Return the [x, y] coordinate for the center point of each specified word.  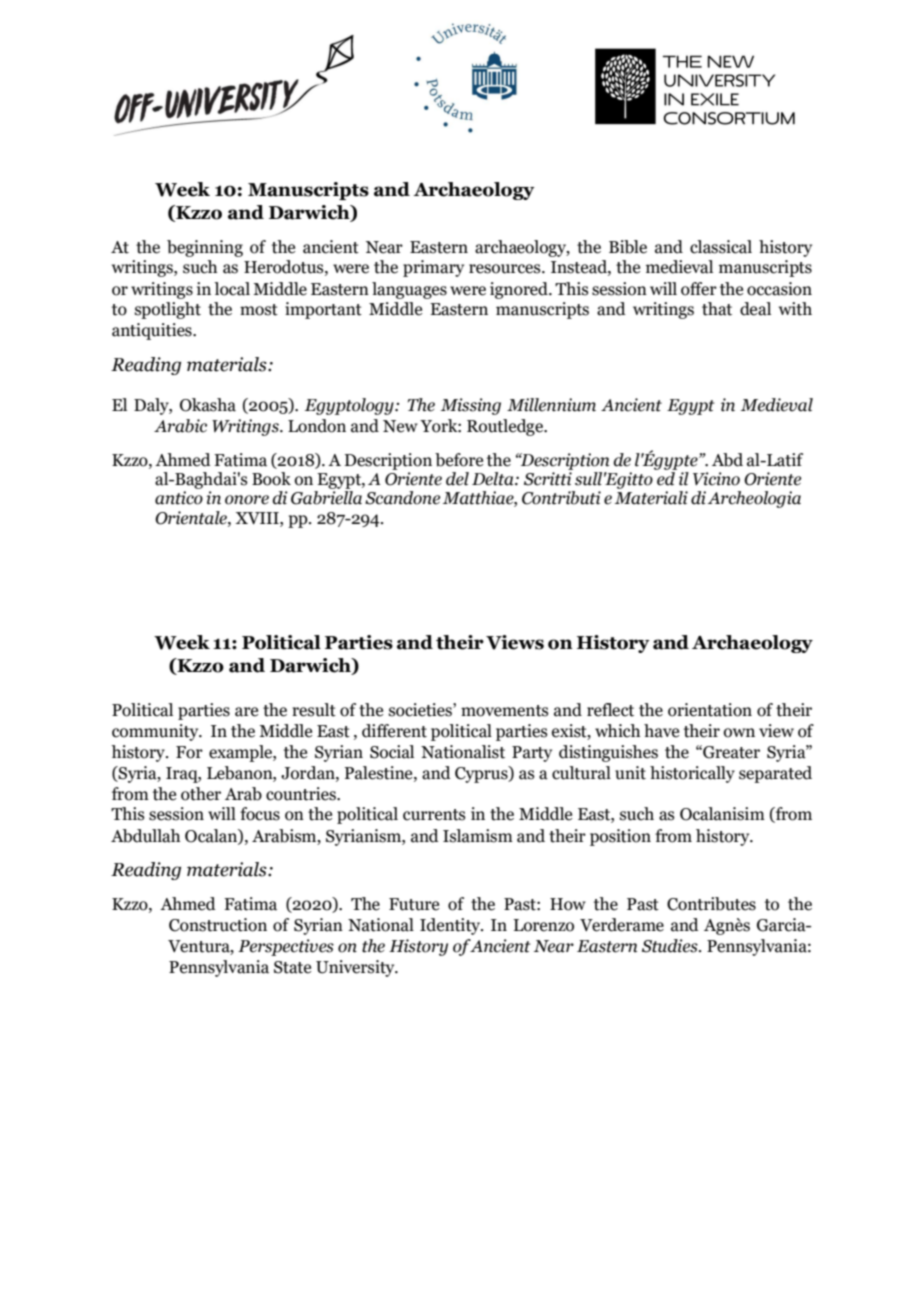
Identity [451, 926]
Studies [671, 946]
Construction [218, 925]
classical [721, 247]
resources [506, 269]
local [232, 289]
